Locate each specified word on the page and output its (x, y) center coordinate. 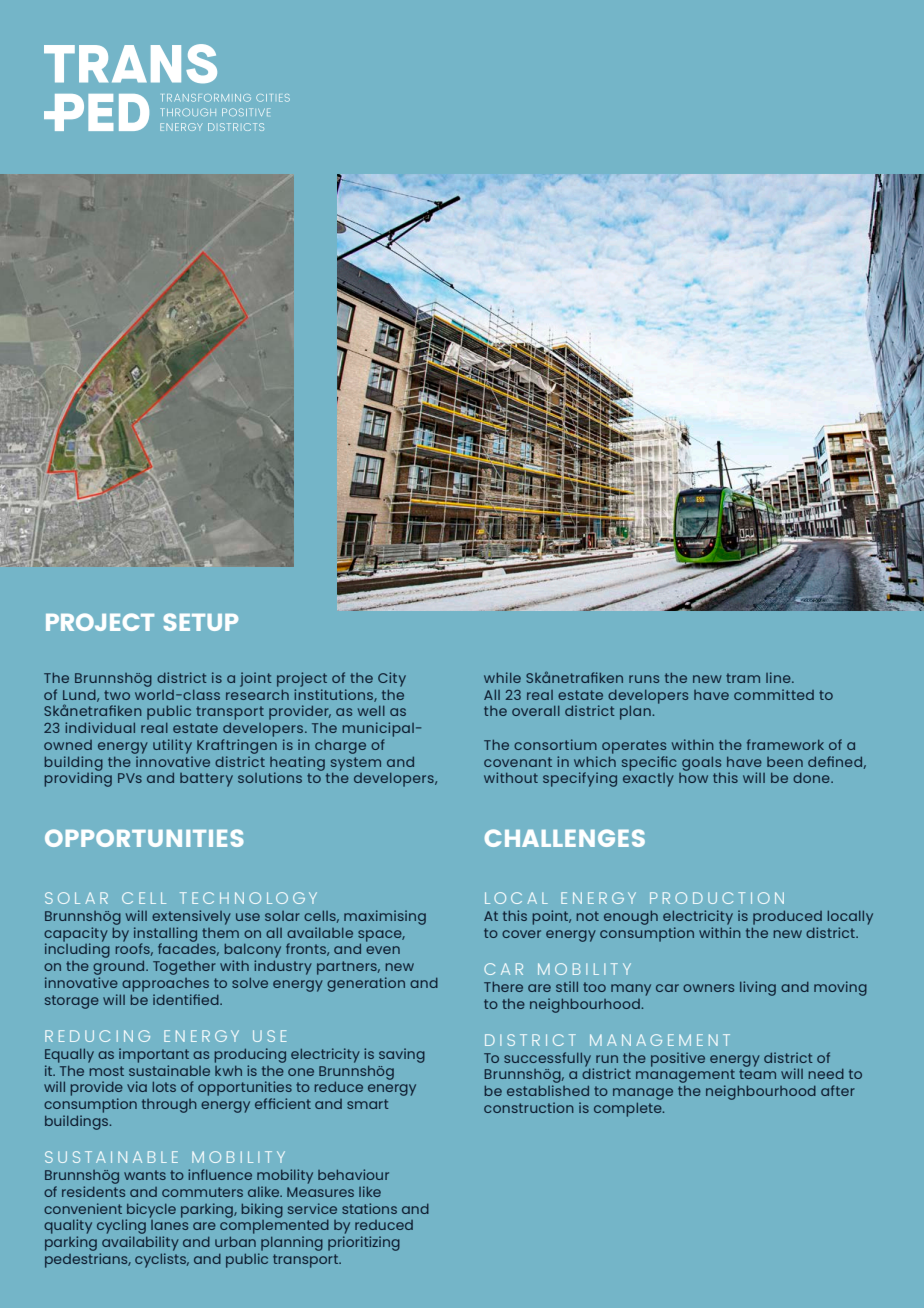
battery (206, 780)
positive (678, 1059)
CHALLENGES (565, 838)
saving (402, 1055)
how (693, 778)
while (502, 677)
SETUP (201, 622)
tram (743, 678)
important (154, 1055)
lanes (169, 1225)
